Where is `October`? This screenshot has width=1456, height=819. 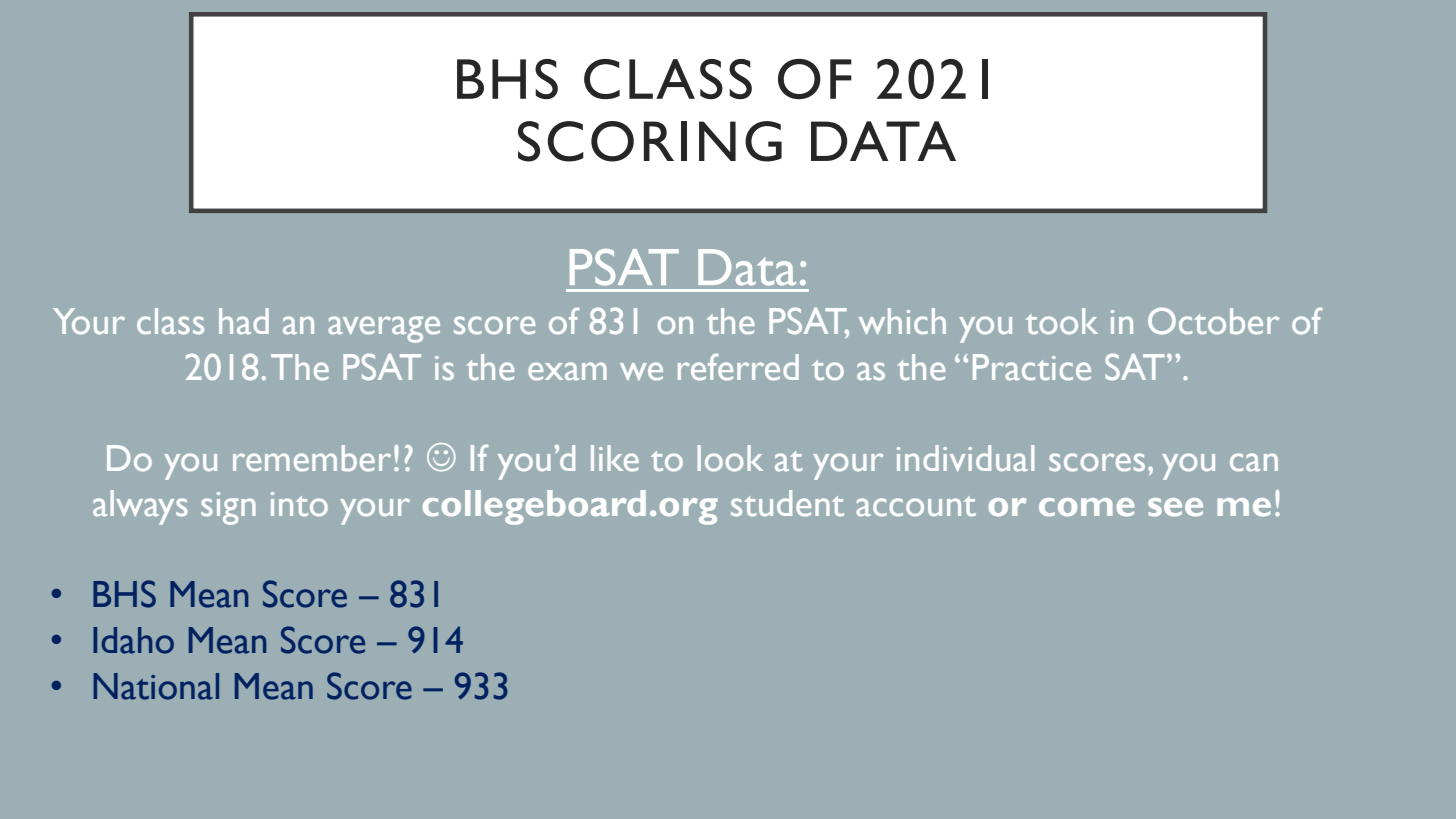 October is located at coordinates (1213, 321).
